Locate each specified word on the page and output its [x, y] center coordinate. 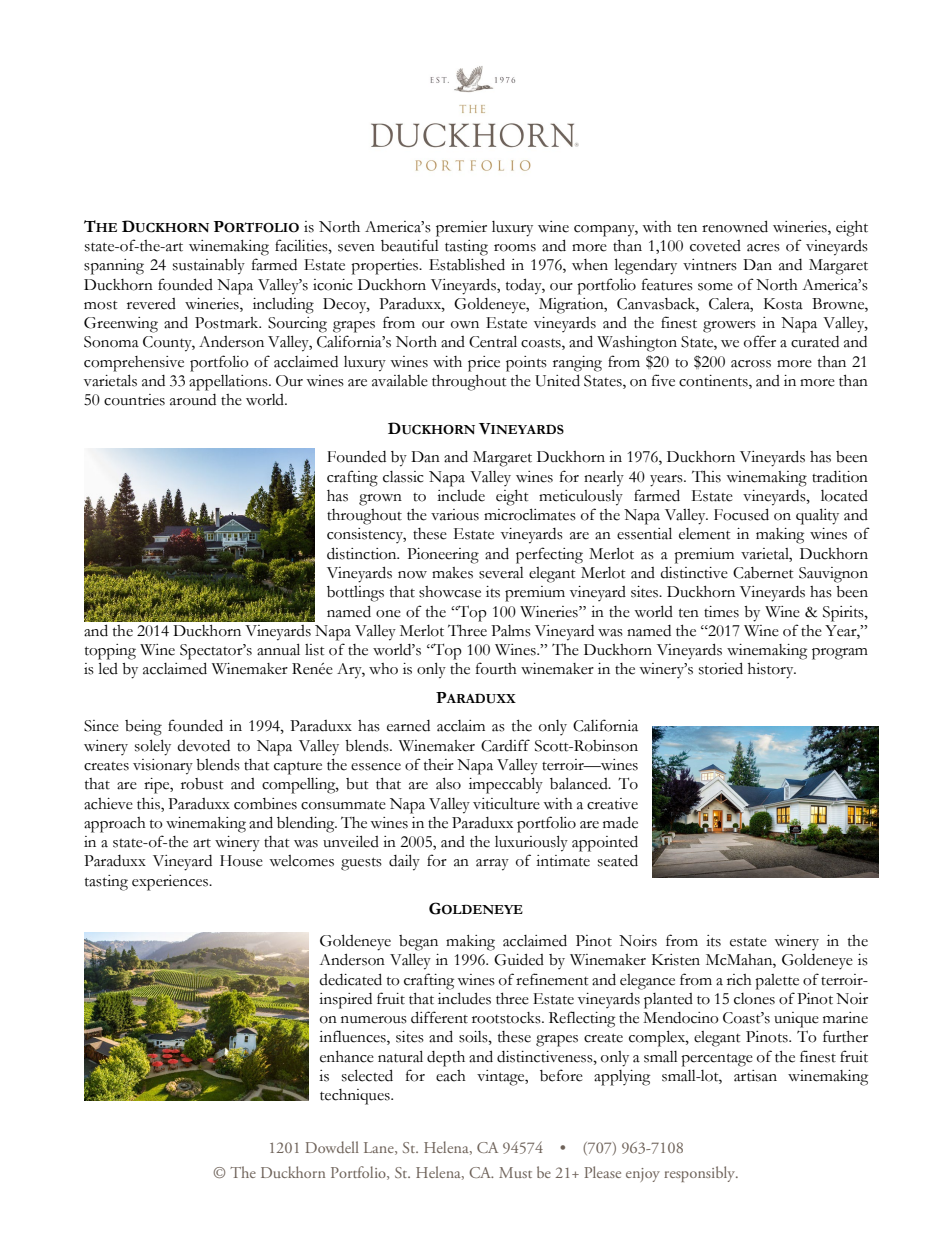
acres [763, 248]
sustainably [209, 266]
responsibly [701, 1174]
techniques [356, 1097]
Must [515, 1172]
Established [467, 264]
